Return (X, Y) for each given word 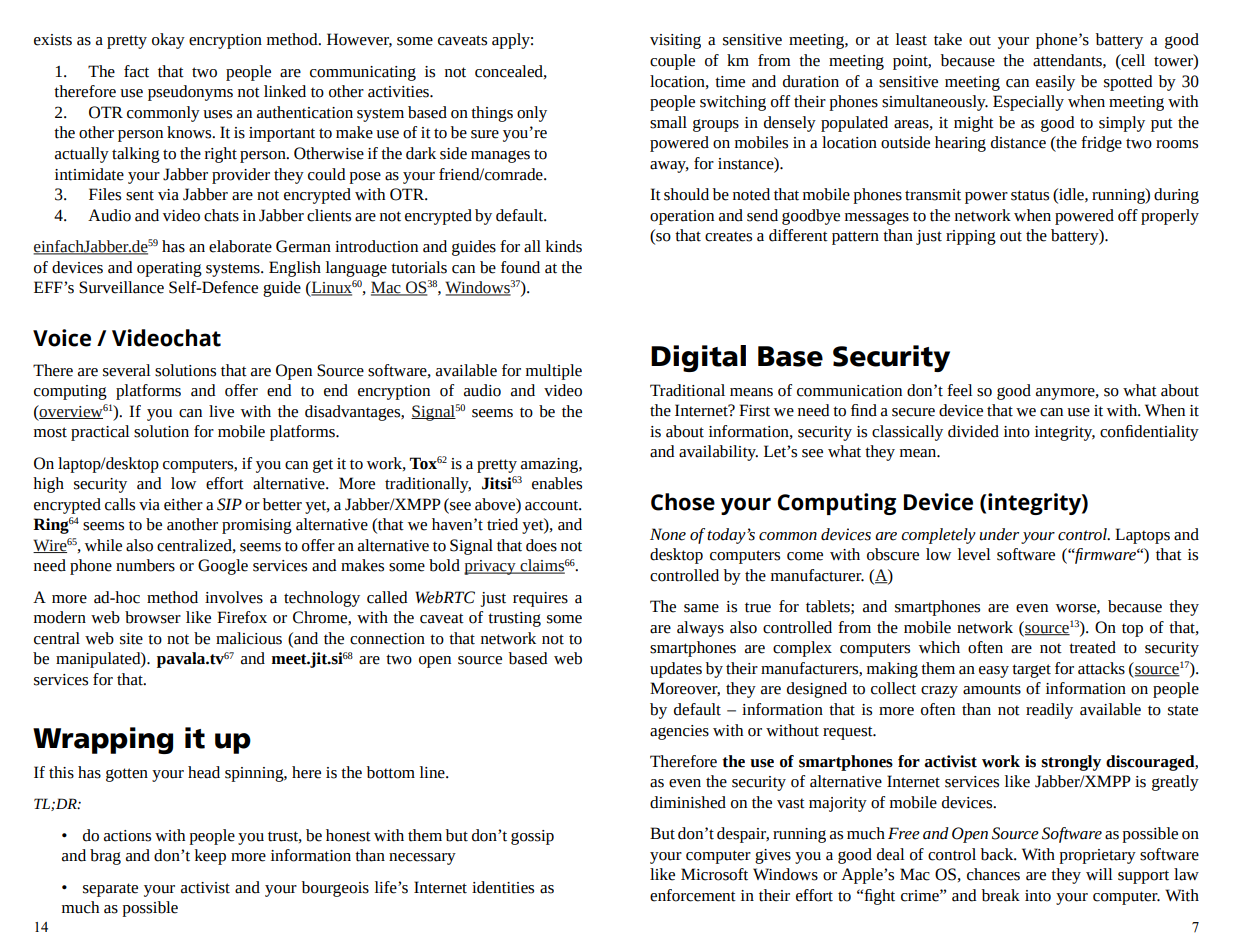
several (127, 370)
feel (960, 390)
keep (210, 857)
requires (540, 599)
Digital (698, 358)
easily (1055, 83)
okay (168, 41)
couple (672, 62)
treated (1092, 647)
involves (234, 597)
